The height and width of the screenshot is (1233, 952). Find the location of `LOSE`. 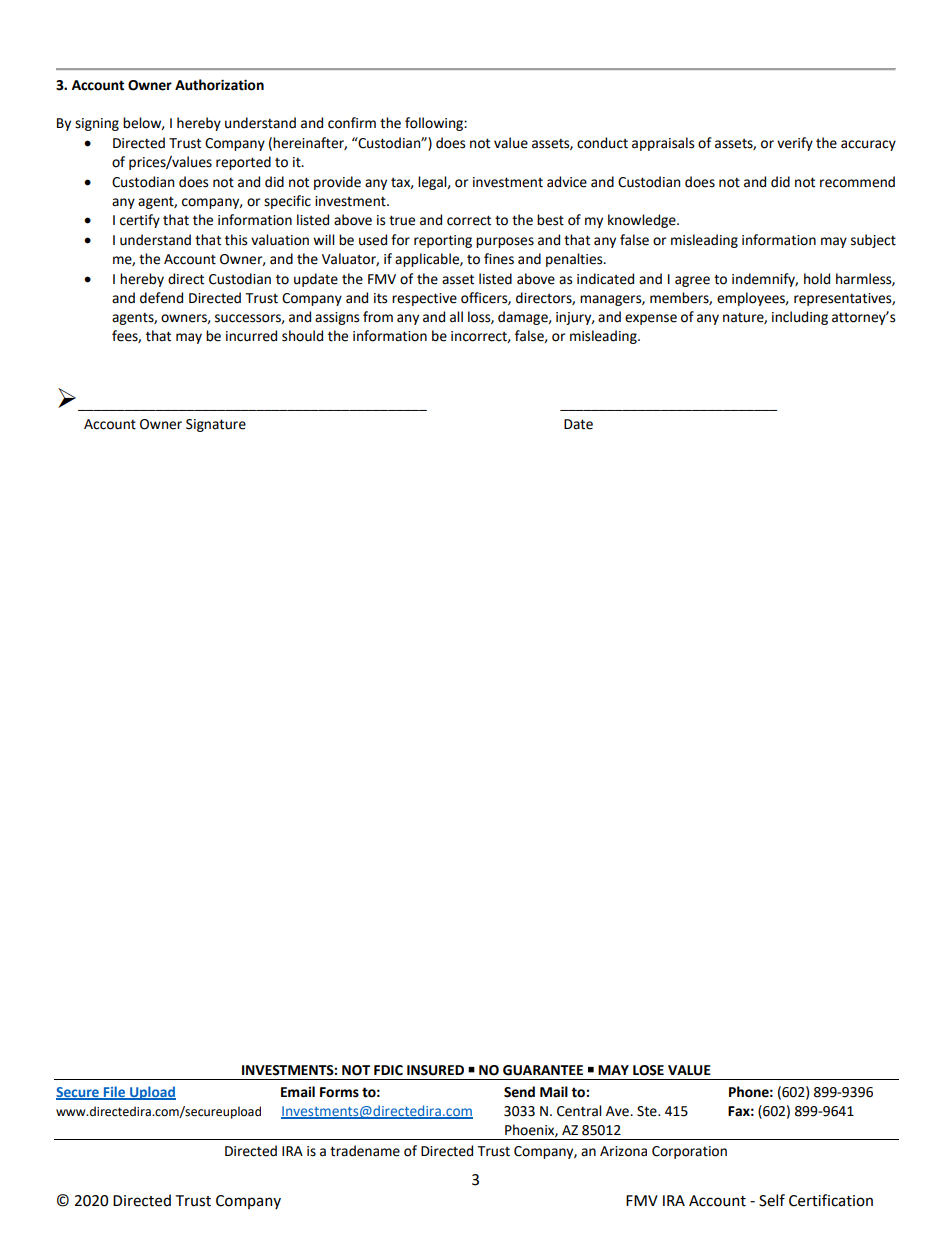

LOSE is located at coordinates (648, 1070).
